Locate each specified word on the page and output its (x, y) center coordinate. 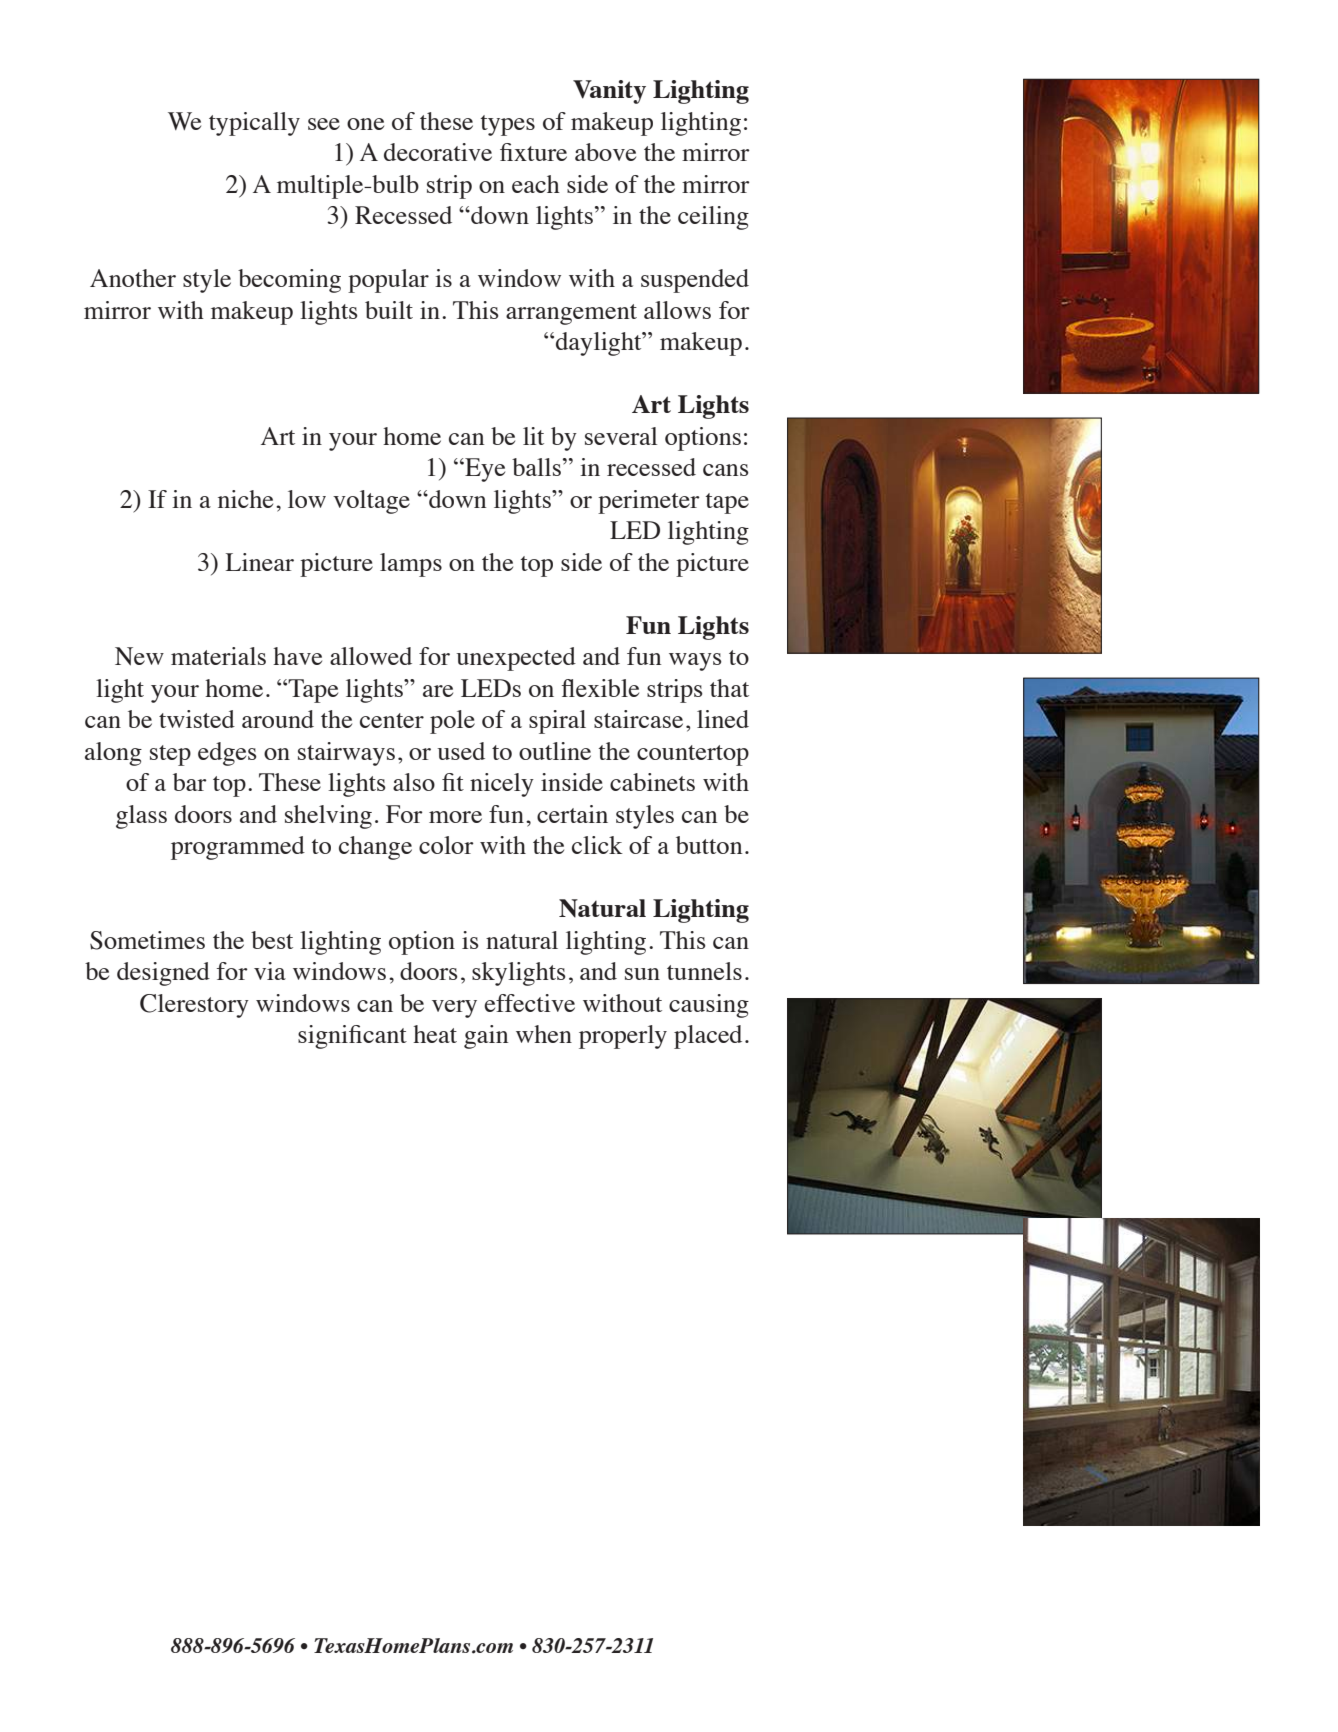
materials (218, 656)
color (446, 845)
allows (677, 310)
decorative (438, 152)
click (597, 845)
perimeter (649, 502)
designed (163, 974)
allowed (371, 656)
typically (254, 124)
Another (133, 278)
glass (141, 817)
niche (245, 499)
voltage (371, 502)
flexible (600, 688)
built (389, 310)
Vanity (609, 92)
